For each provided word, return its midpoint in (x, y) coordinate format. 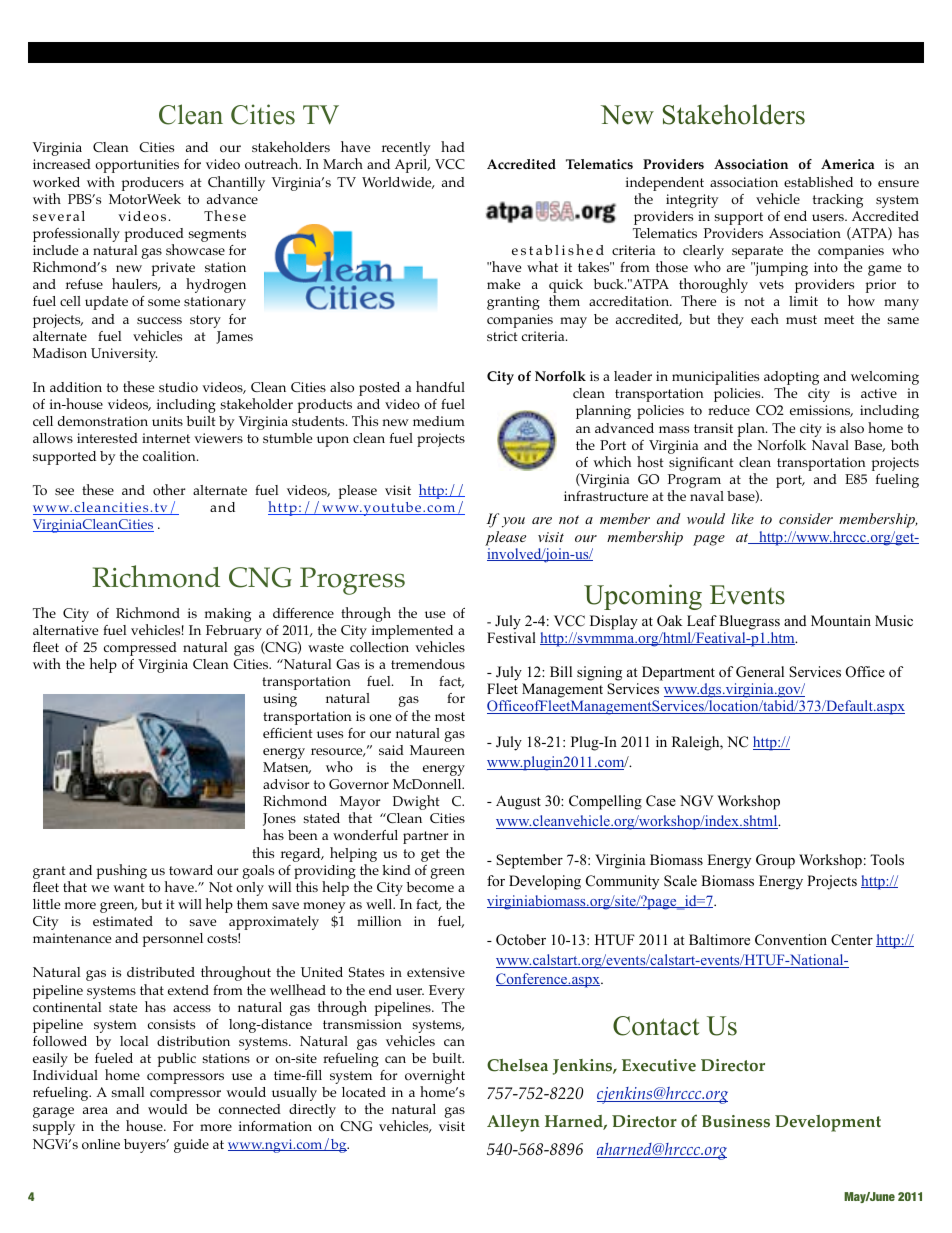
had (453, 146)
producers (153, 184)
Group (775, 861)
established (818, 181)
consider (806, 518)
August (518, 802)
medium (439, 421)
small (128, 1092)
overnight (435, 1078)
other (169, 490)
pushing (122, 871)
